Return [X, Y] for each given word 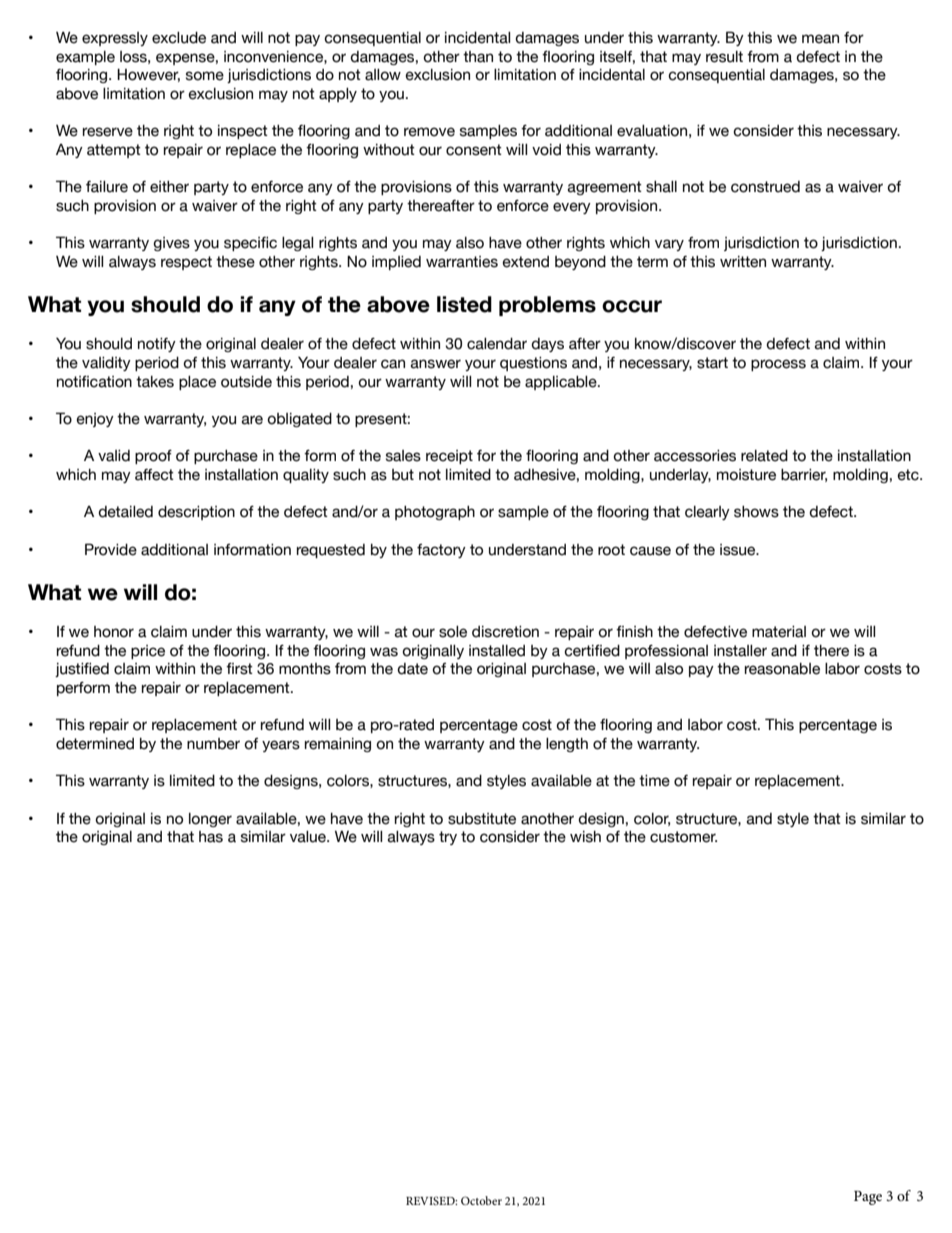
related [764, 456]
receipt [449, 457]
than [478, 57]
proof [153, 457]
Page [868, 1198]
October [481, 1200]
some [205, 76]
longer [210, 820]
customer [683, 837]
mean [820, 39]
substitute [482, 819]
